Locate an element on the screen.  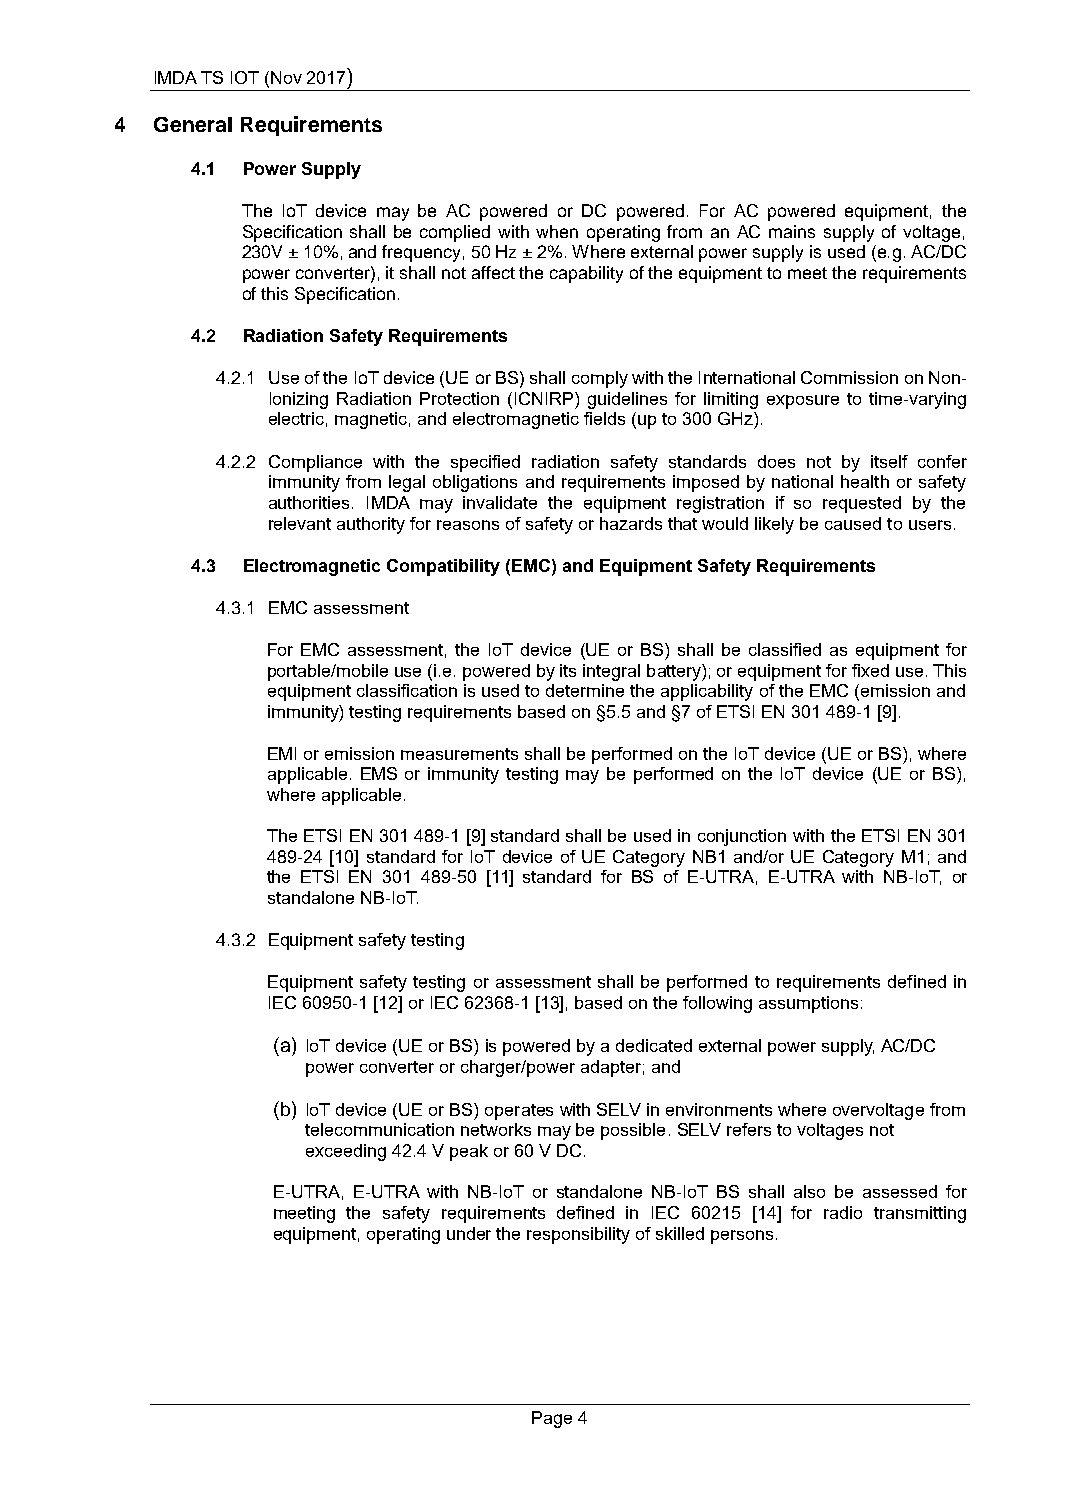
itself is located at coordinates (889, 461).
